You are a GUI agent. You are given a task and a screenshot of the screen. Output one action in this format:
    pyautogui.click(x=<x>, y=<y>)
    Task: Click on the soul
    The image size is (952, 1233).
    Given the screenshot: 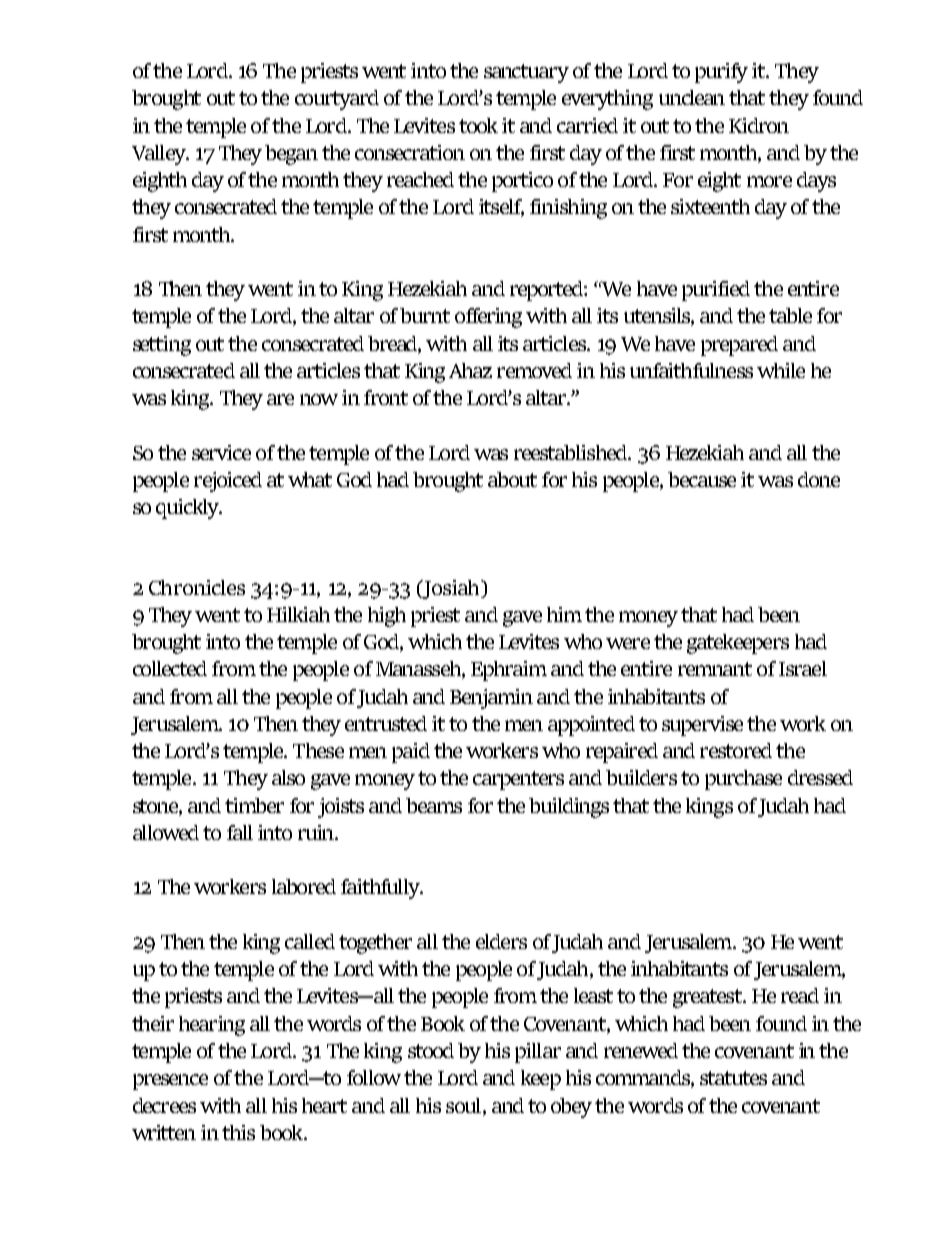 What is the action you would take?
    pyautogui.click(x=465, y=1105)
